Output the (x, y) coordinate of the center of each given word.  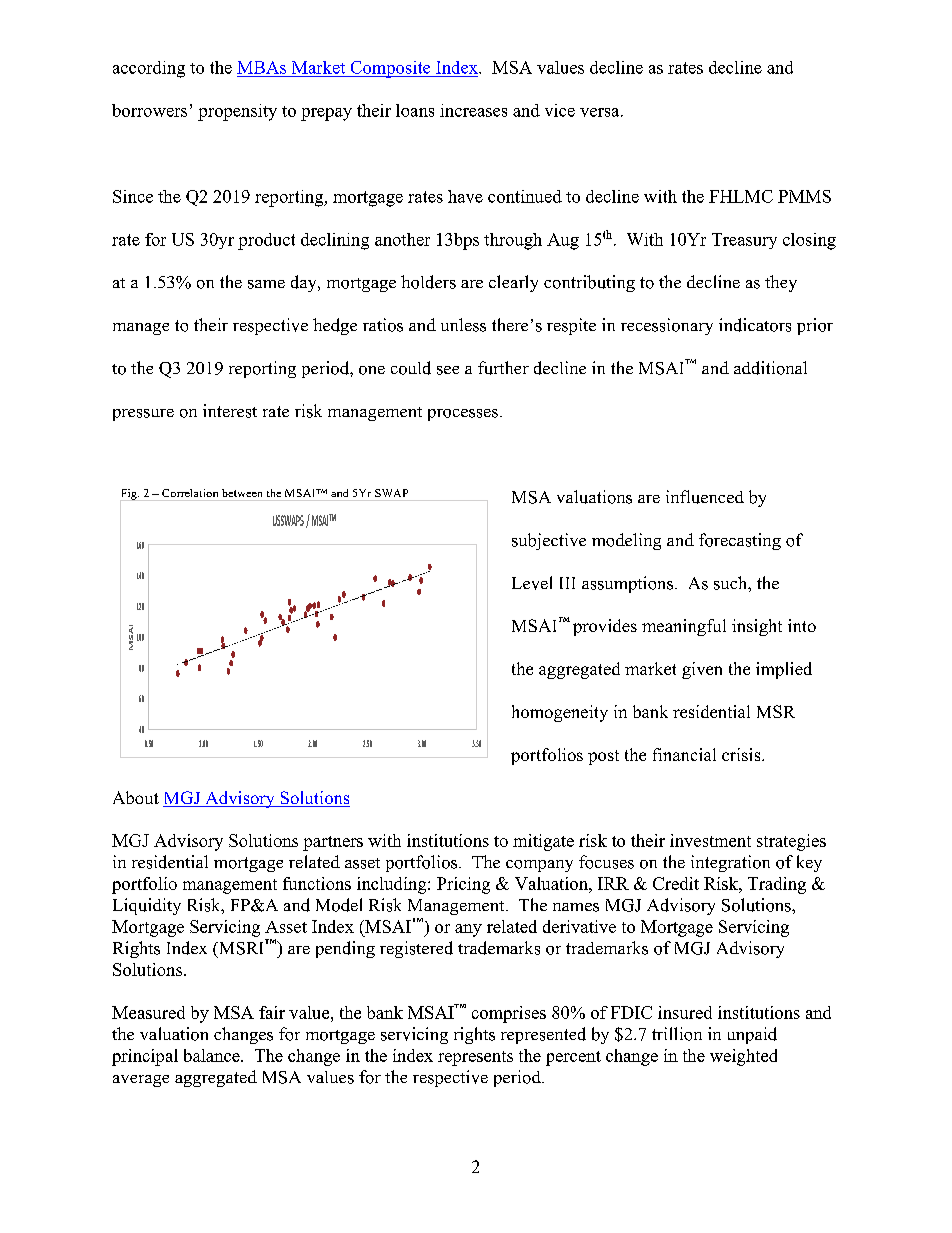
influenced (705, 497)
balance (213, 1055)
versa (601, 112)
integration (730, 863)
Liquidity (147, 906)
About (136, 797)
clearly (513, 283)
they (781, 283)
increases (473, 110)
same (266, 284)
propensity (237, 112)
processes (463, 415)
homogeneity (560, 713)
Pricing (463, 885)
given (702, 670)
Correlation (190, 493)
